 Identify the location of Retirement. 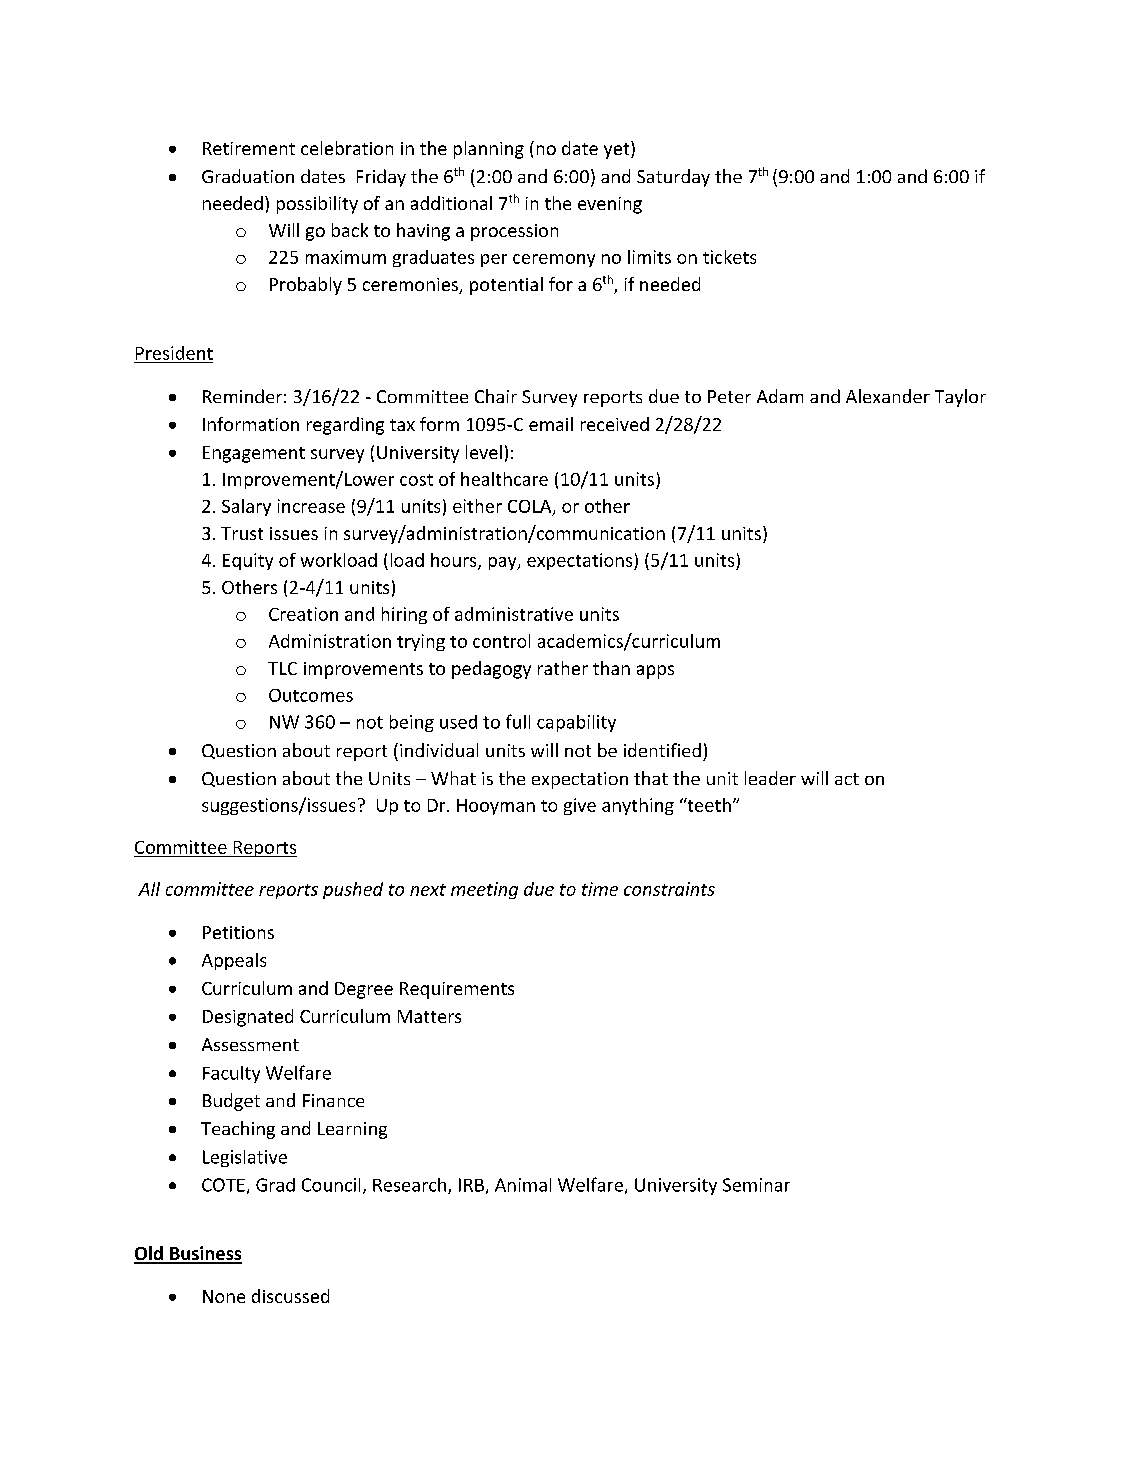
(249, 148).
